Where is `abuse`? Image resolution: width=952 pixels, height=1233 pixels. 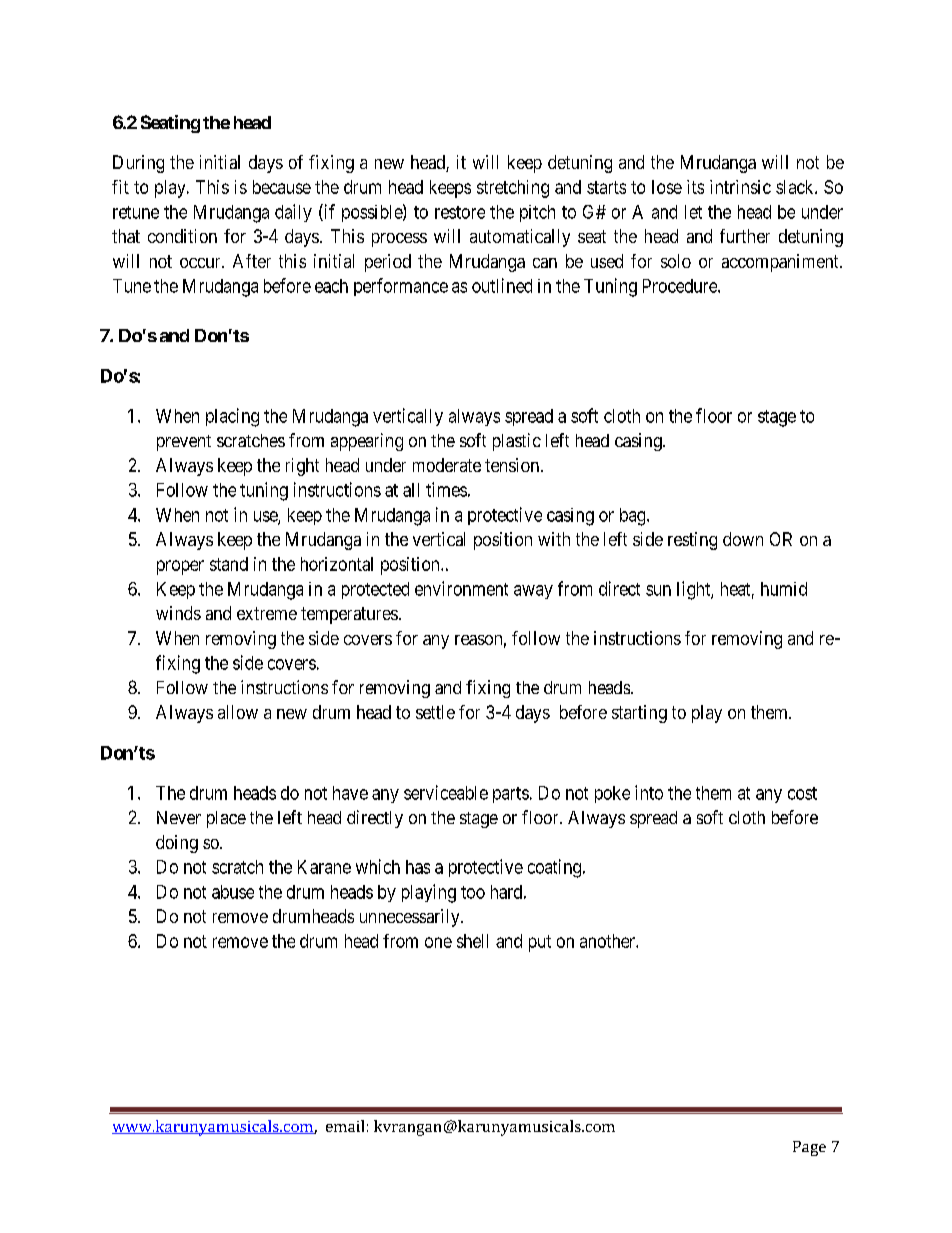 abuse is located at coordinates (233, 892).
